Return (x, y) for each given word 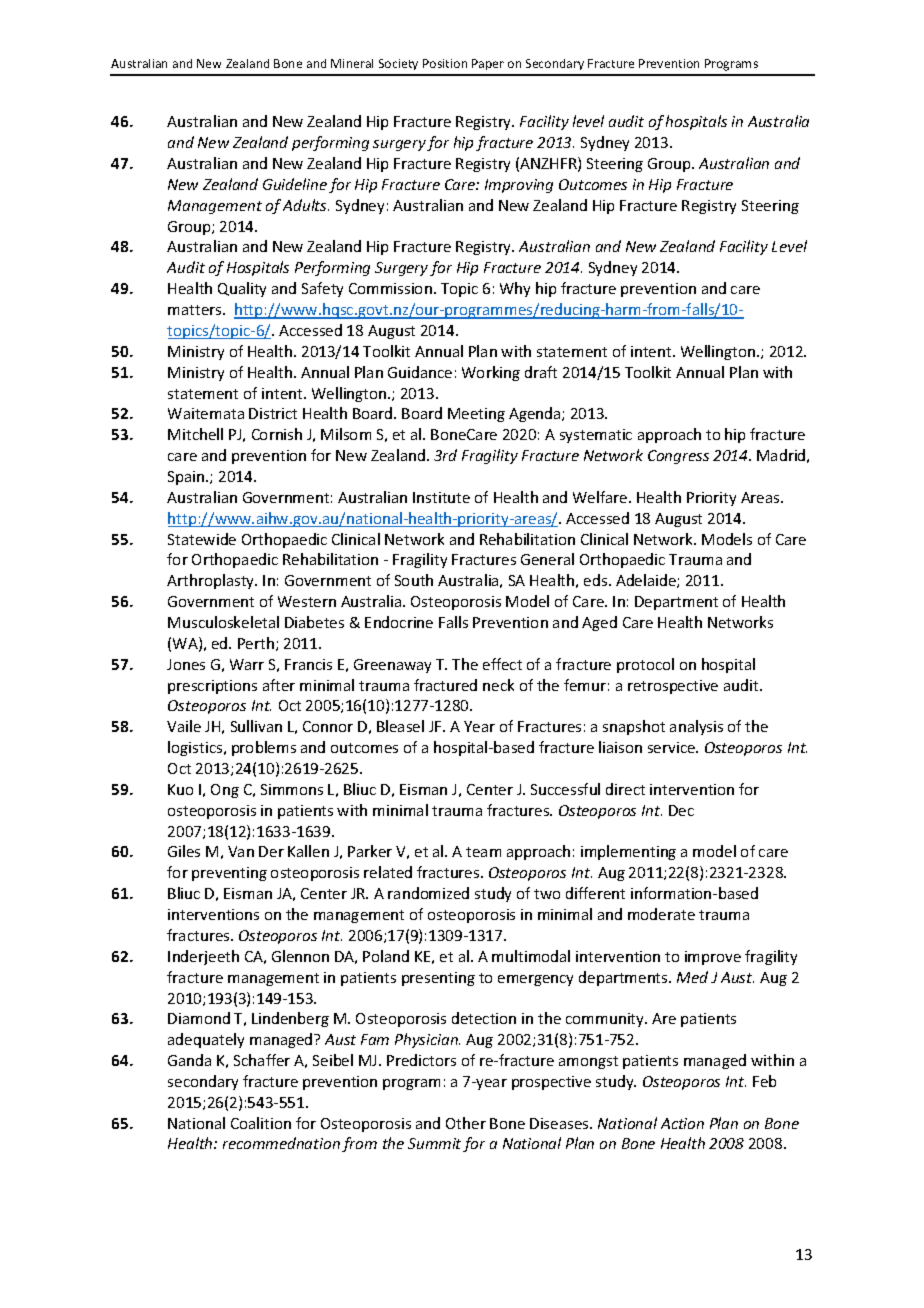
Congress (678, 457)
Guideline (295, 184)
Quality (242, 289)
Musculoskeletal (223, 622)
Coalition (261, 1123)
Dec (681, 810)
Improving (519, 186)
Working (491, 373)
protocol (645, 665)
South (414, 580)
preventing (229, 874)
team (483, 852)
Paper (488, 64)
